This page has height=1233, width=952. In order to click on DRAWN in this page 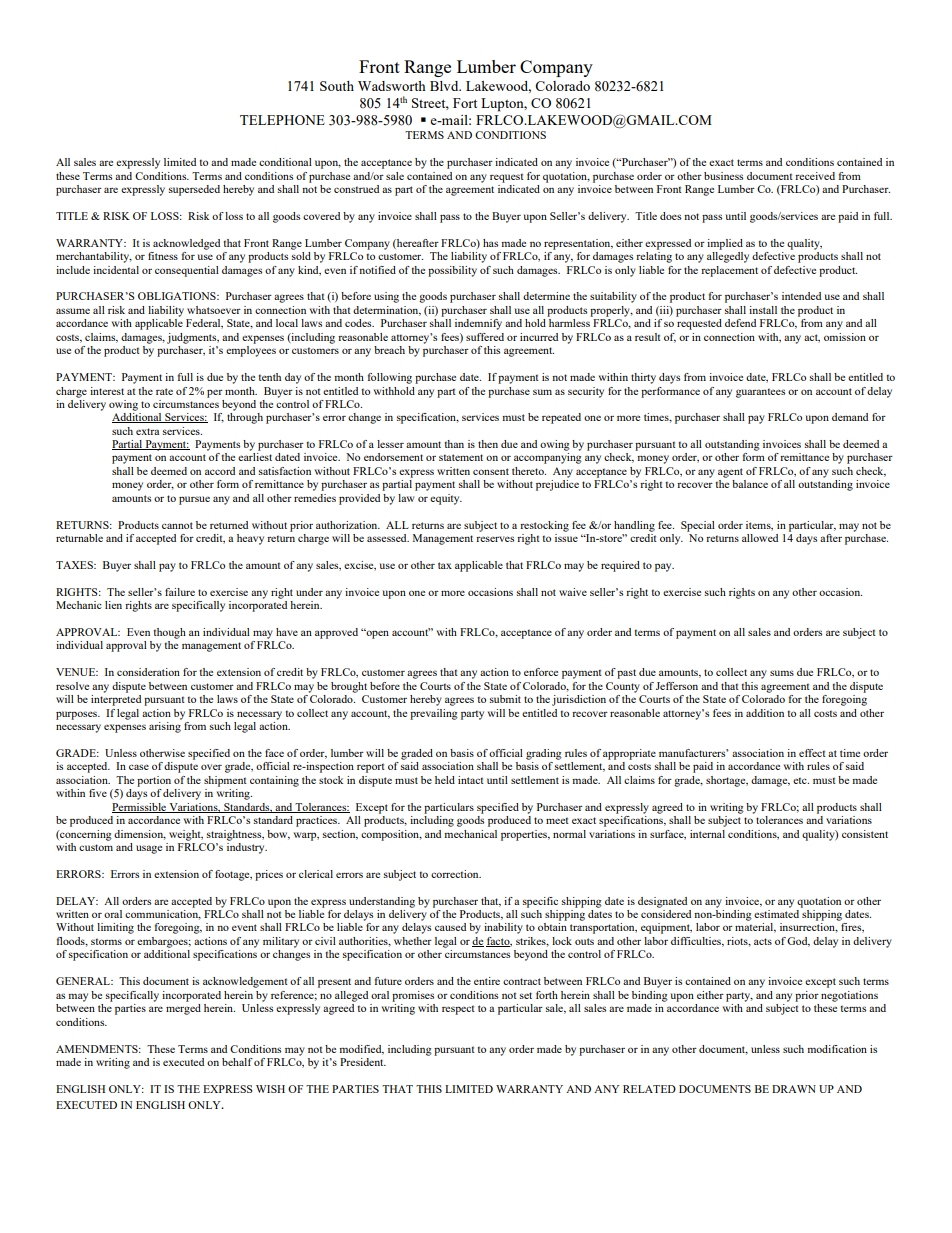, I will do `click(794, 1089)`.
